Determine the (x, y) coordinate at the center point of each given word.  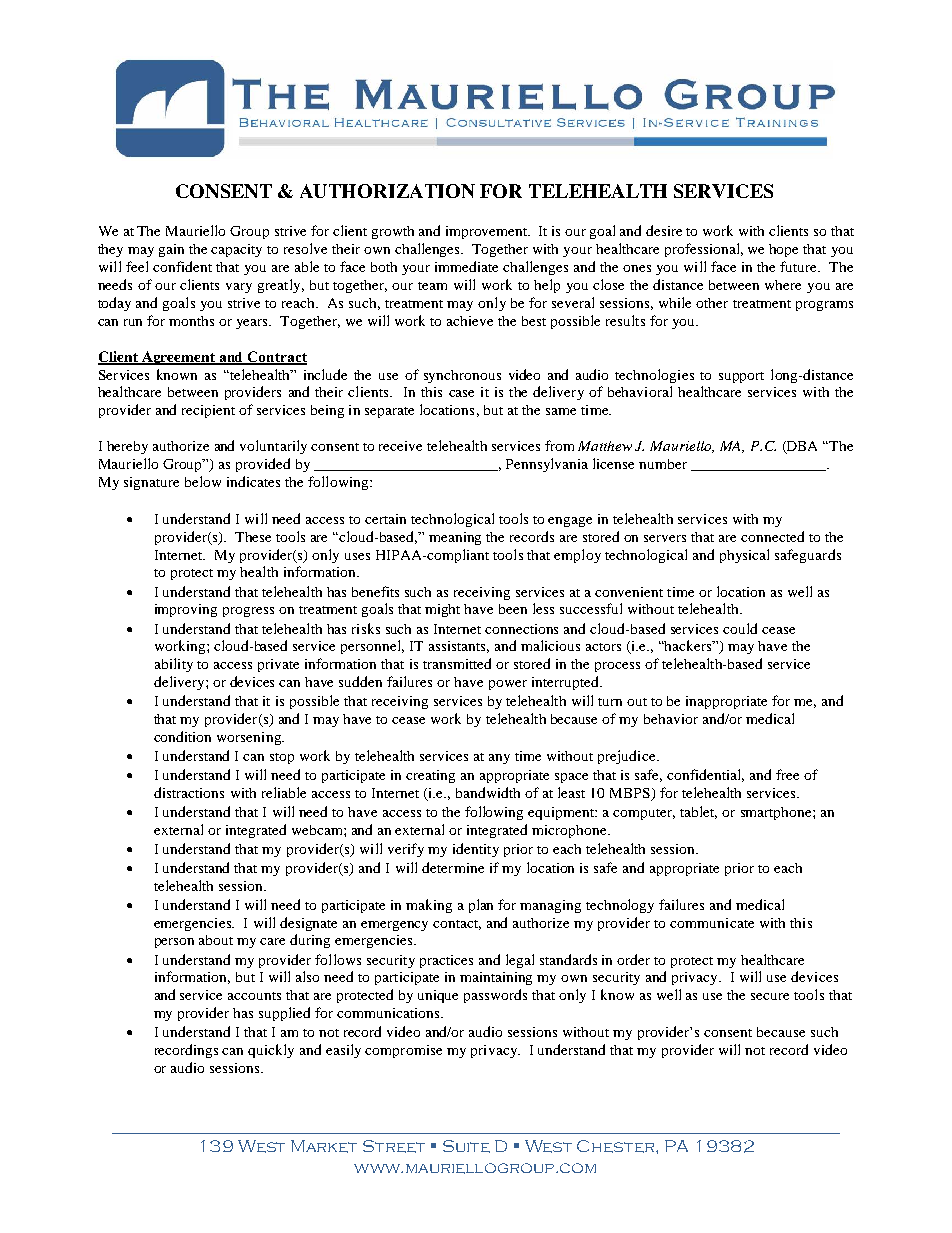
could (740, 628)
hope (783, 250)
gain (171, 250)
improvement (488, 232)
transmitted (457, 663)
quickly (271, 1051)
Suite (466, 1146)
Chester (617, 1146)
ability (174, 665)
